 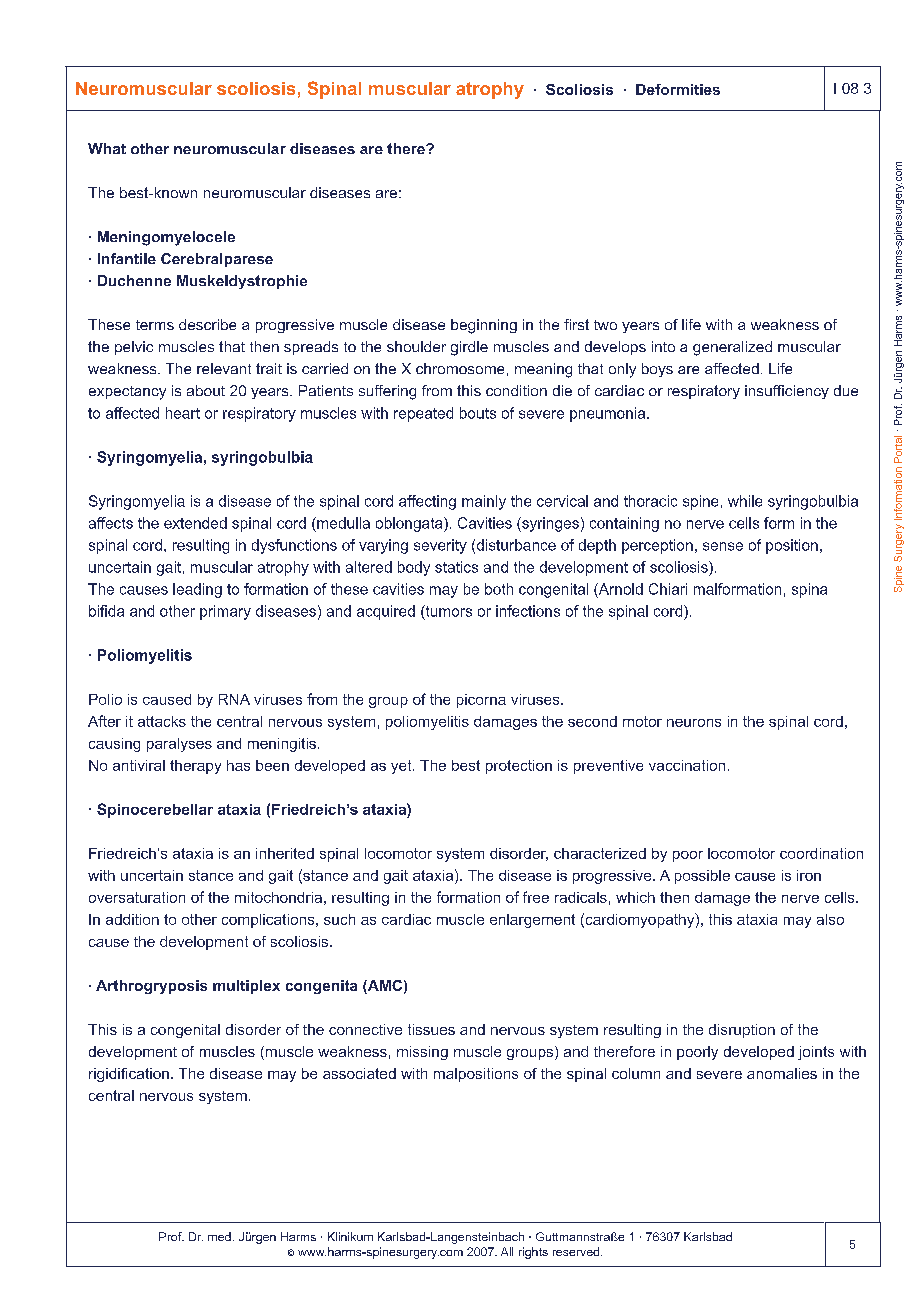 I want to click on anomalies, so click(x=782, y=1073).
